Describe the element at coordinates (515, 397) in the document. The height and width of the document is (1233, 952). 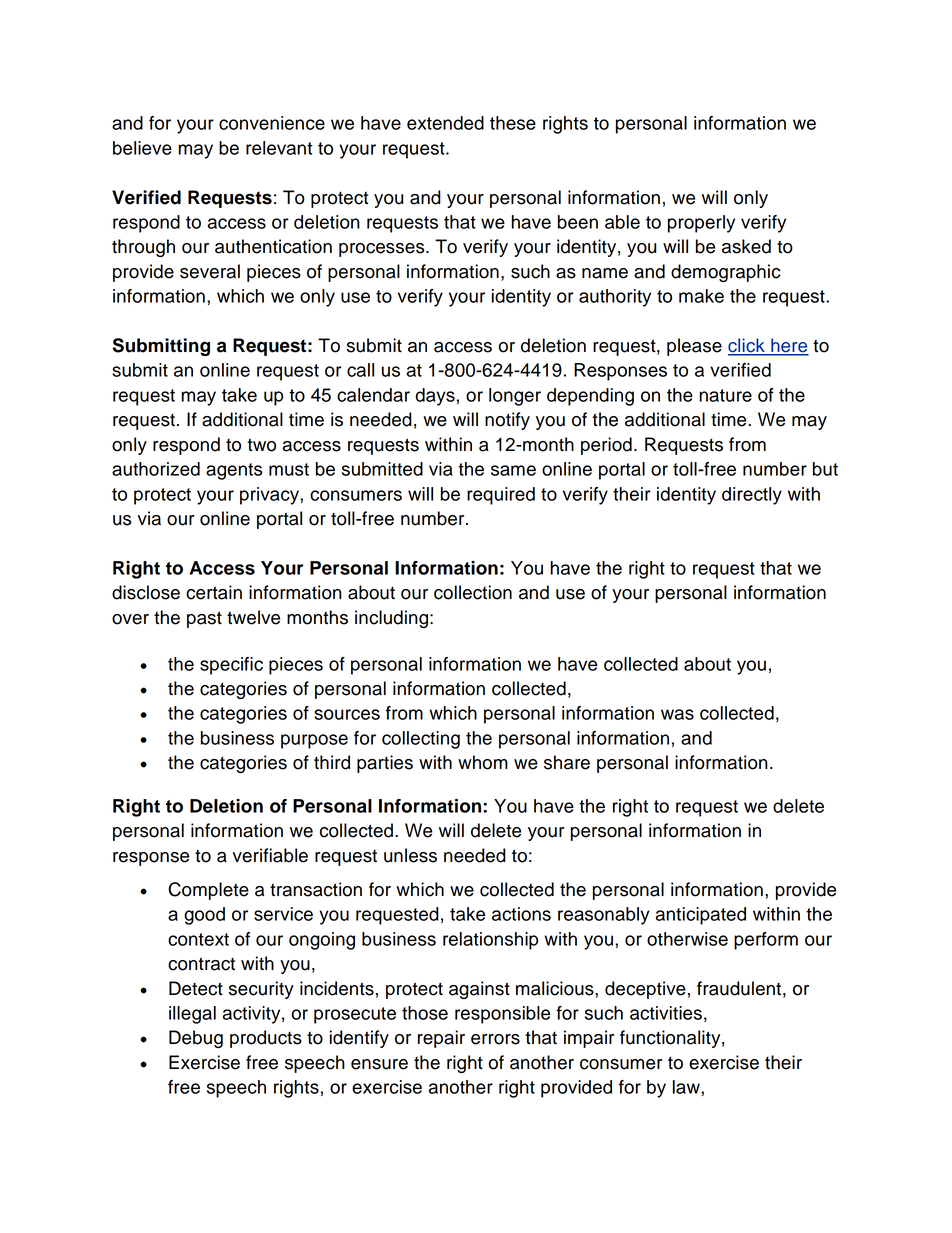
I see `longer` at that location.
